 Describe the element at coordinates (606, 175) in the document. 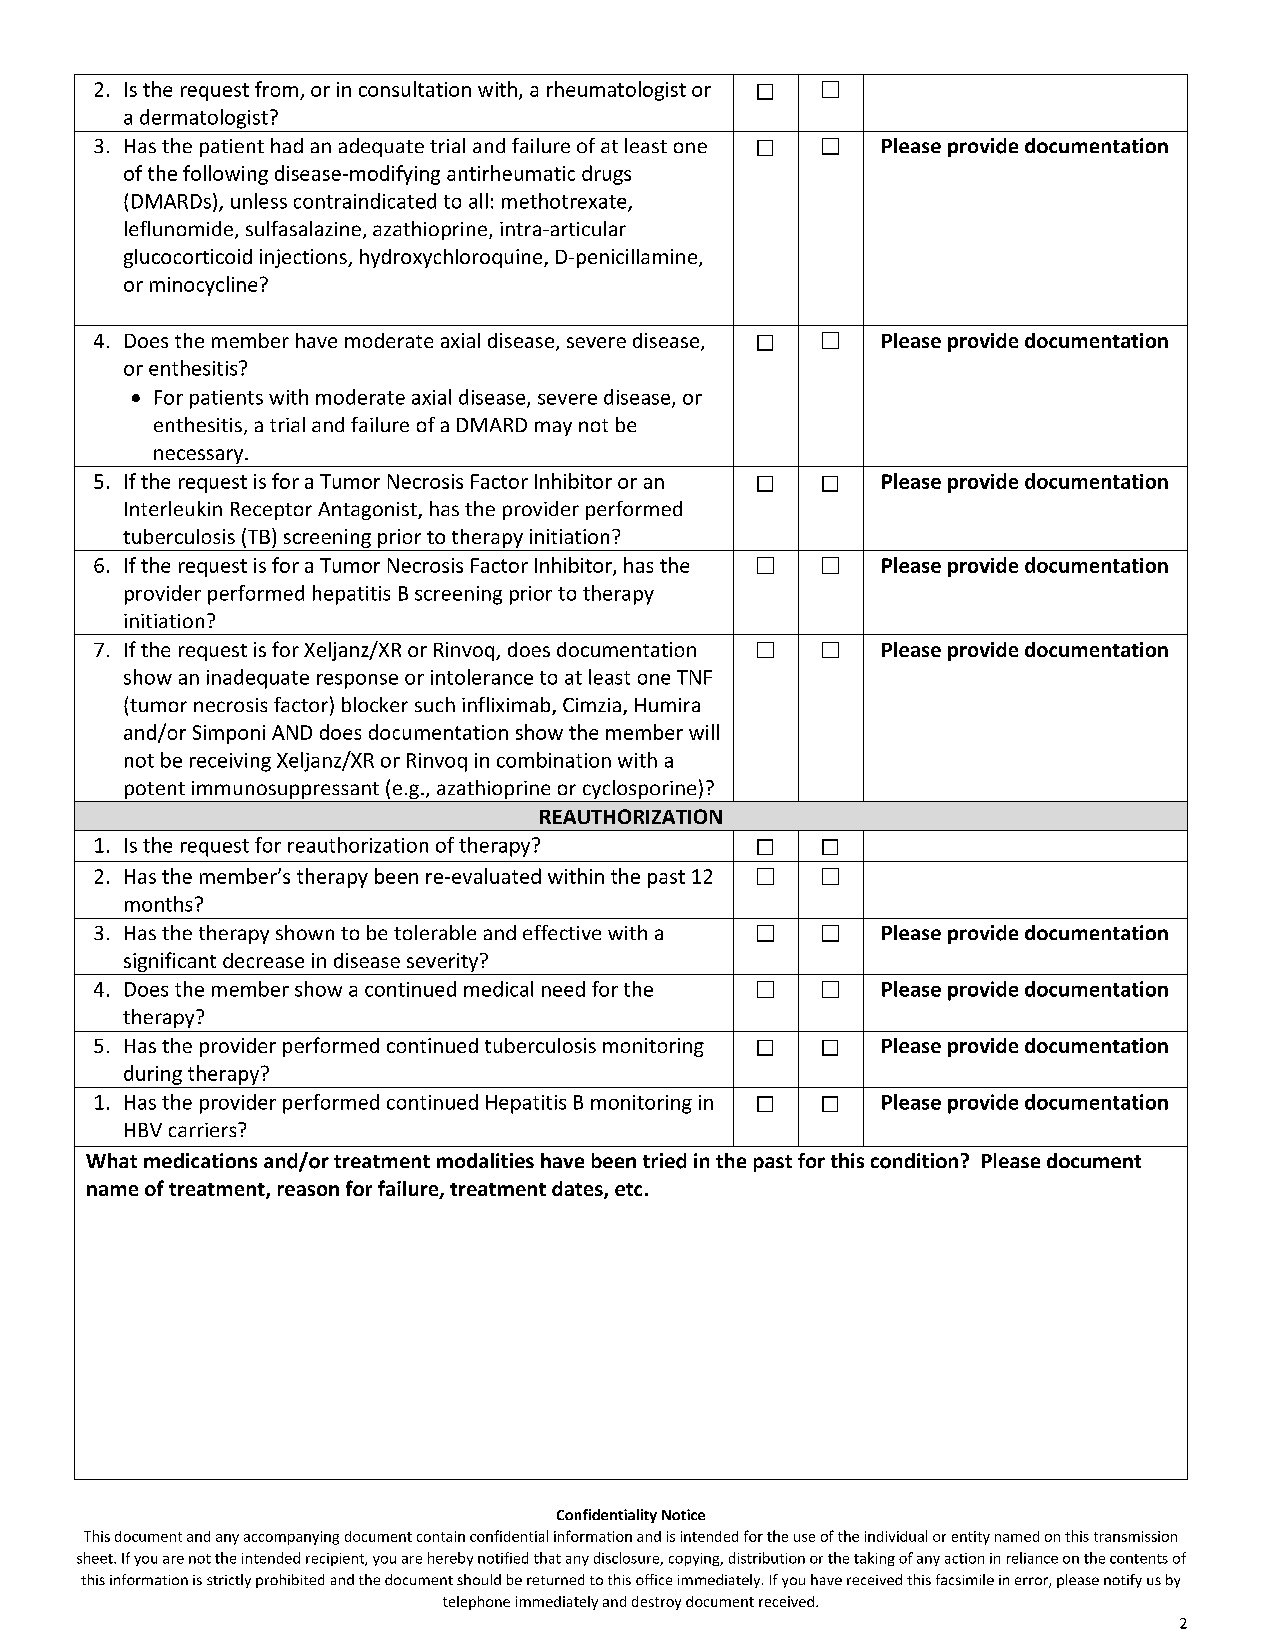

I see `drugs` at that location.
